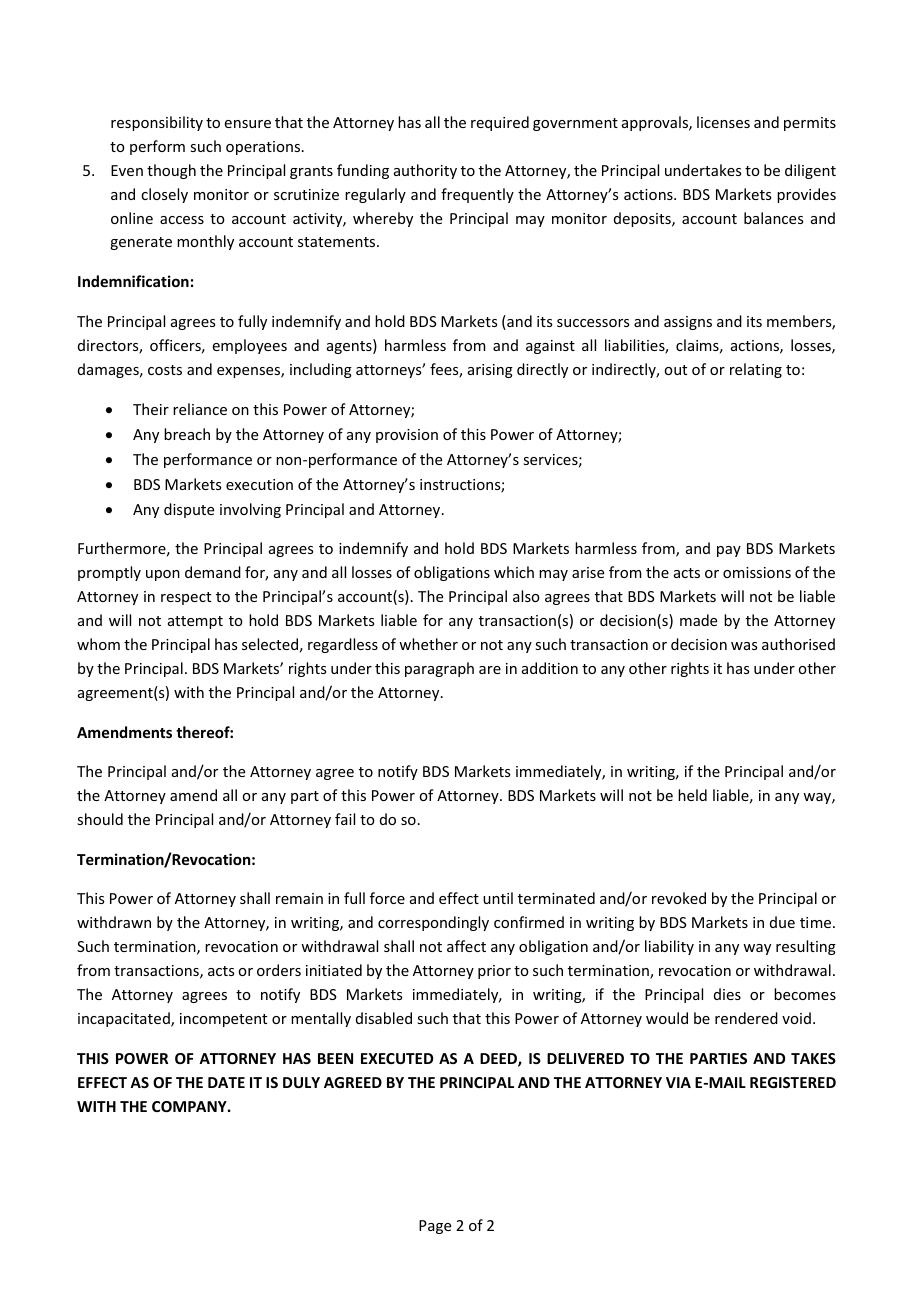  I want to click on pay, so click(729, 551).
